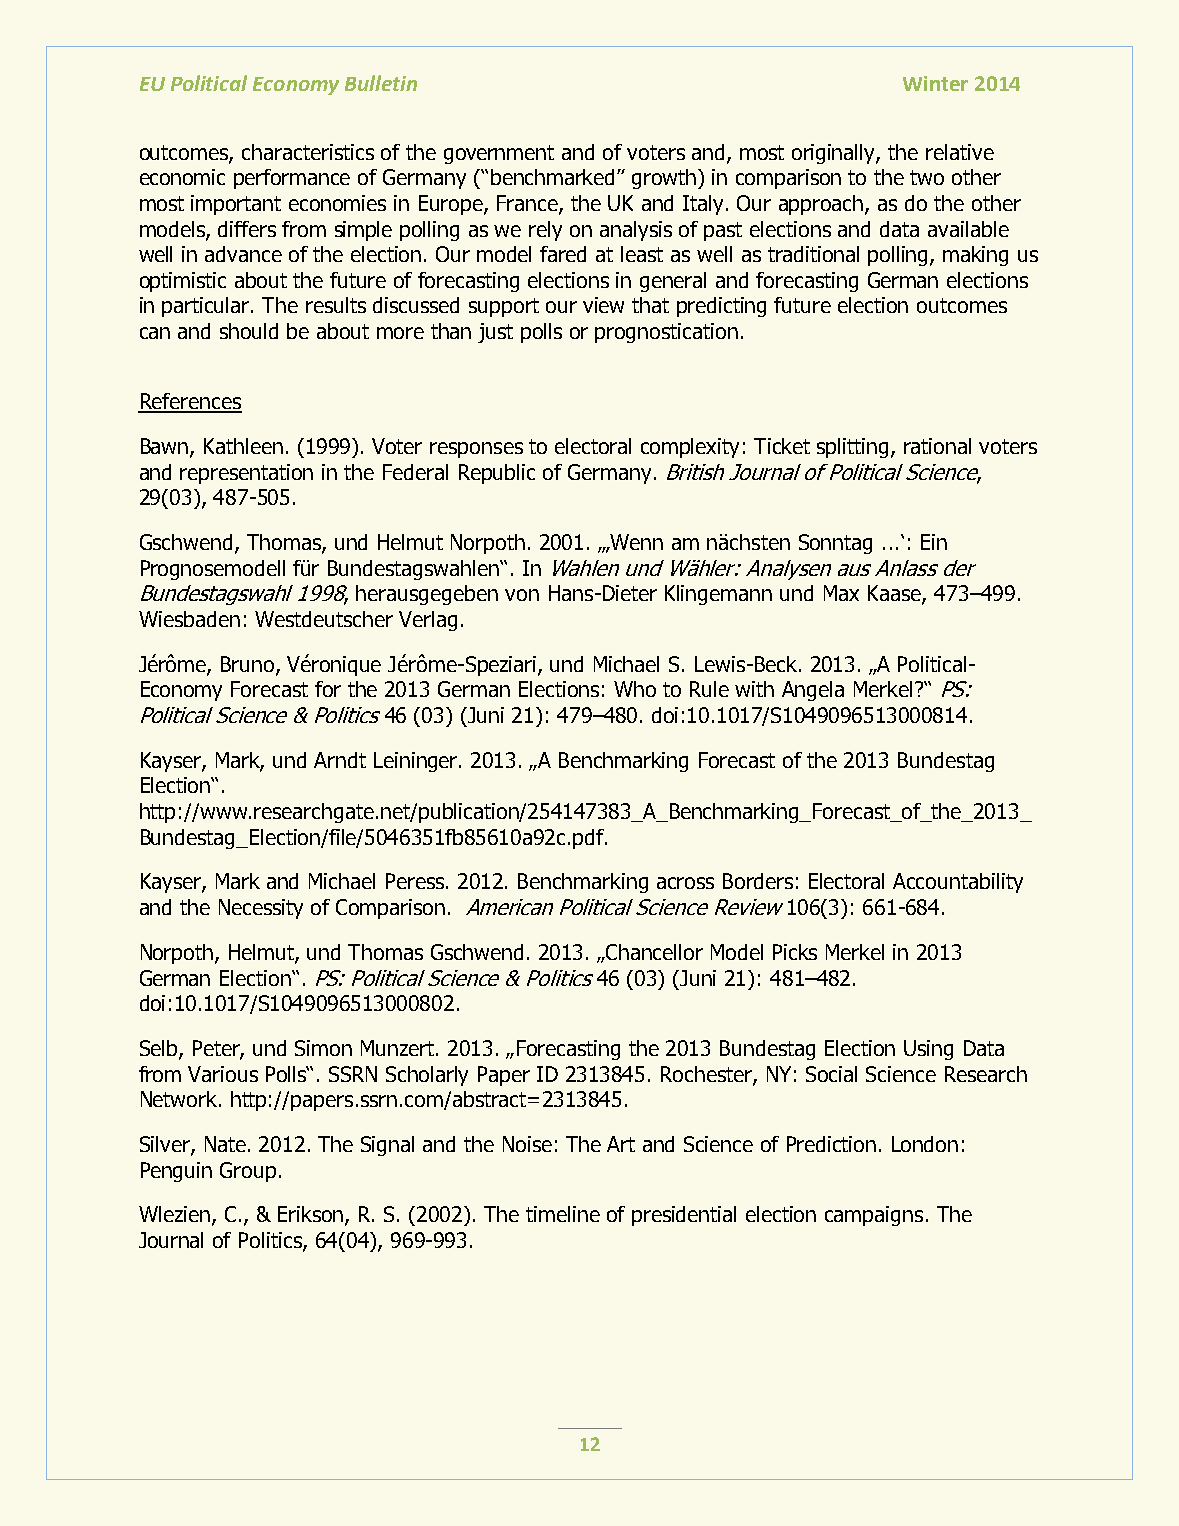 The height and width of the document is (1526, 1179). What do you see at coordinates (246, 474) in the document?
I see `representation` at bounding box center [246, 474].
